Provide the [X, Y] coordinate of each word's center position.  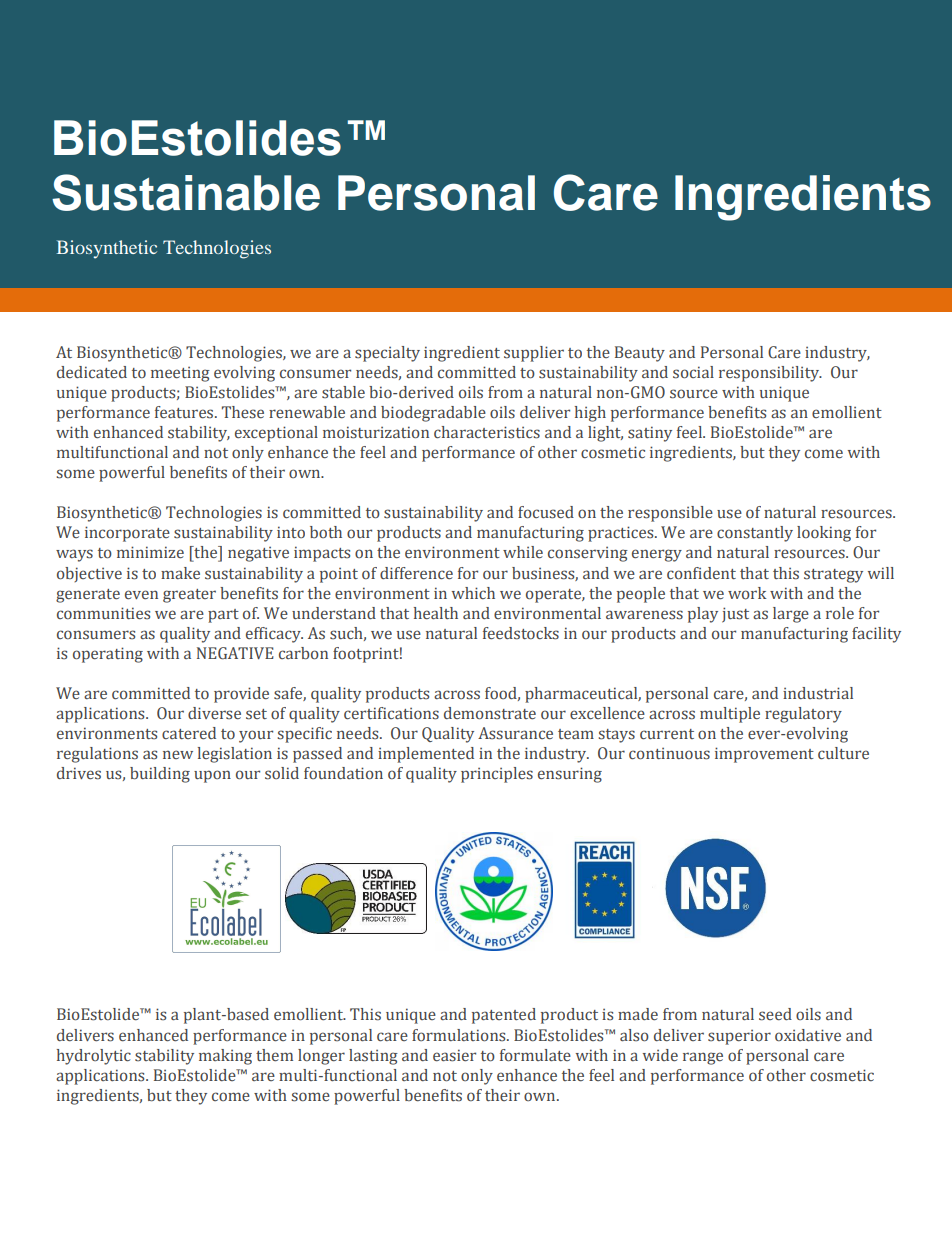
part [223, 616]
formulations [460, 1035]
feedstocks [521, 633]
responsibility [770, 374]
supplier [534, 354]
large [791, 615]
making [225, 1057]
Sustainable [186, 192]
